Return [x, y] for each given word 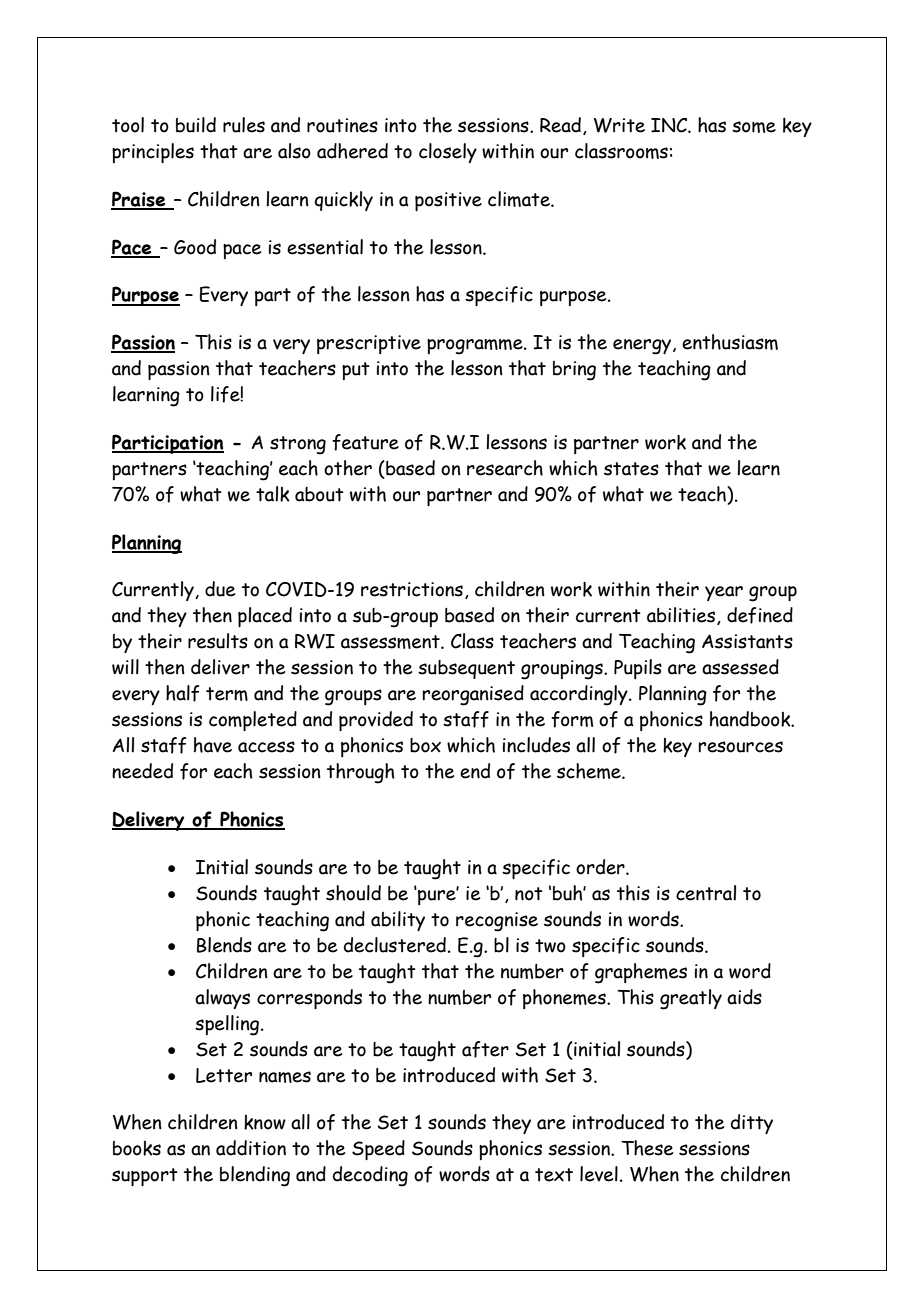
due [220, 589]
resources [740, 747]
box [425, 745]
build [196, 125]
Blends [224, 945]
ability [398, 921]
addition [251, 1148]
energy [643, 347]
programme [476, 347]
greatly [691, 999]
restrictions [412, 589]
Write [619, 125]
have [213, 745]
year [724, 593]
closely [448, 153]
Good [195, 247]
